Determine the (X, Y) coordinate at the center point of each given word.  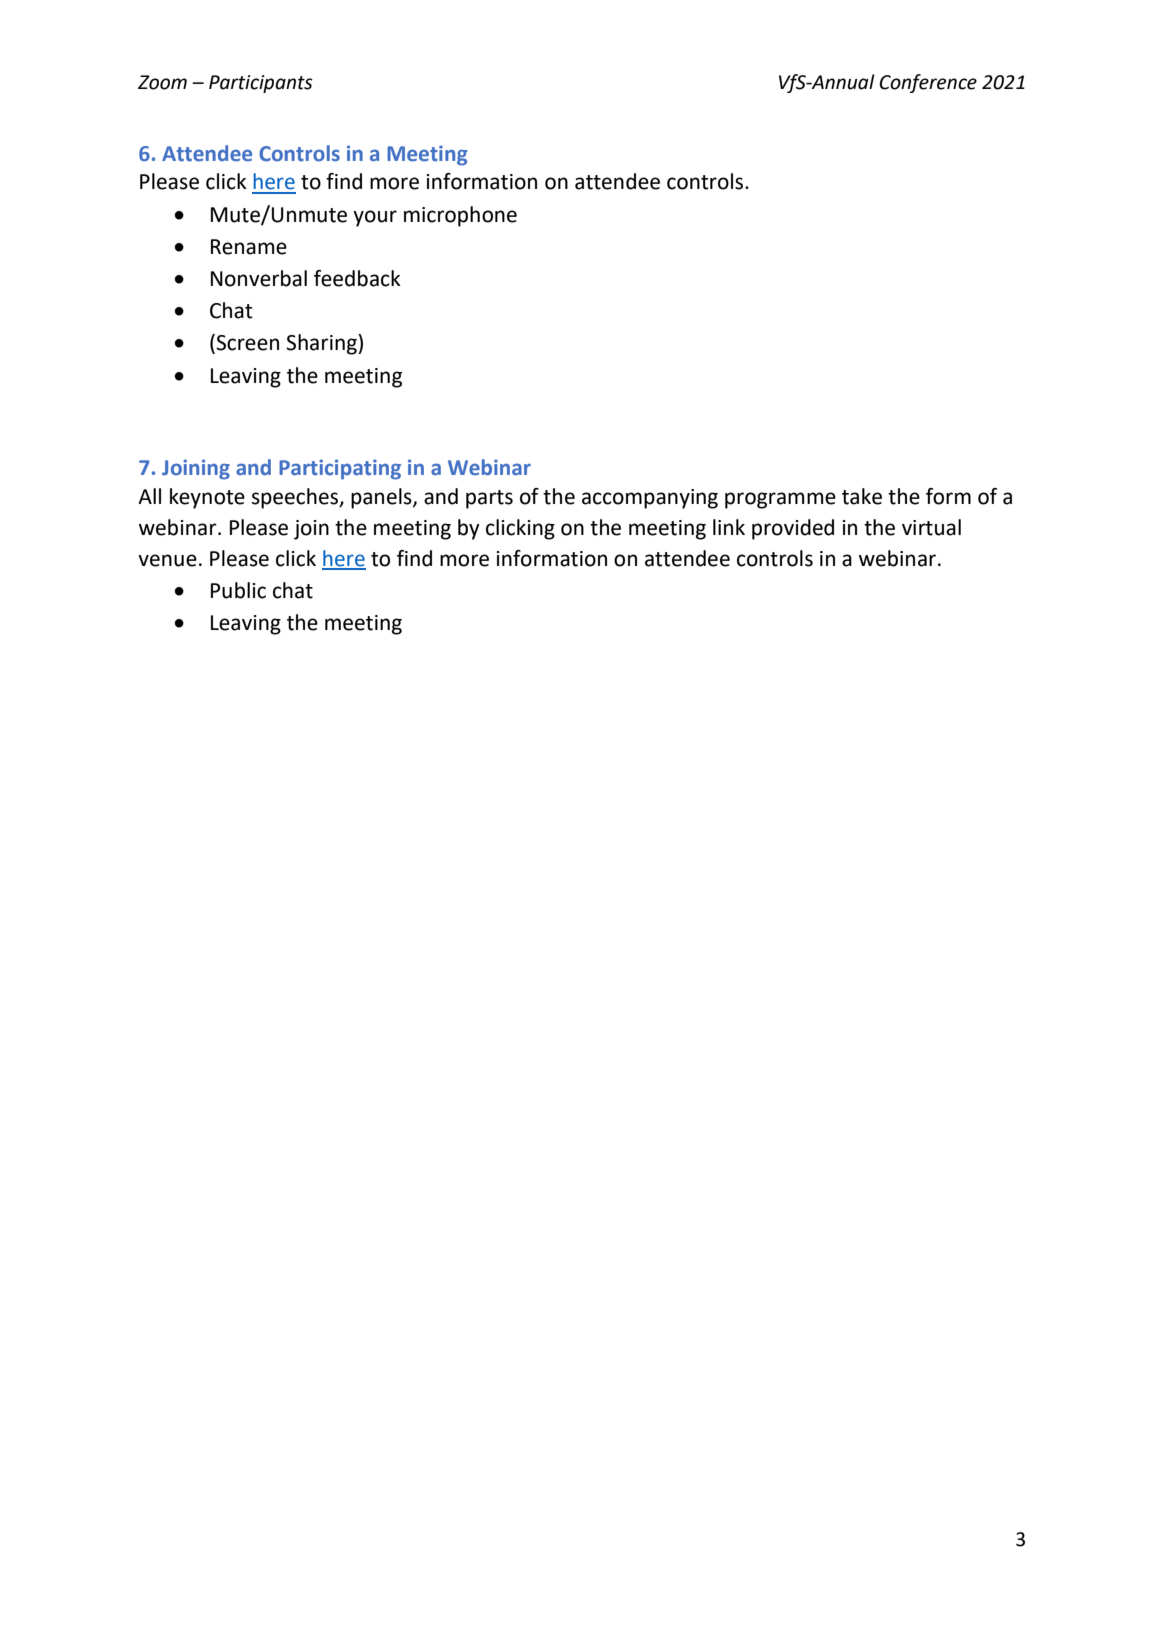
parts (489, 499)
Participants (261, 84)
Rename (249, 247)
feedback (357, 278)
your (375, 218)
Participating (340, 469)
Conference (928, 83)
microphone (460, 216)
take (862, 496)
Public (238, 590)
